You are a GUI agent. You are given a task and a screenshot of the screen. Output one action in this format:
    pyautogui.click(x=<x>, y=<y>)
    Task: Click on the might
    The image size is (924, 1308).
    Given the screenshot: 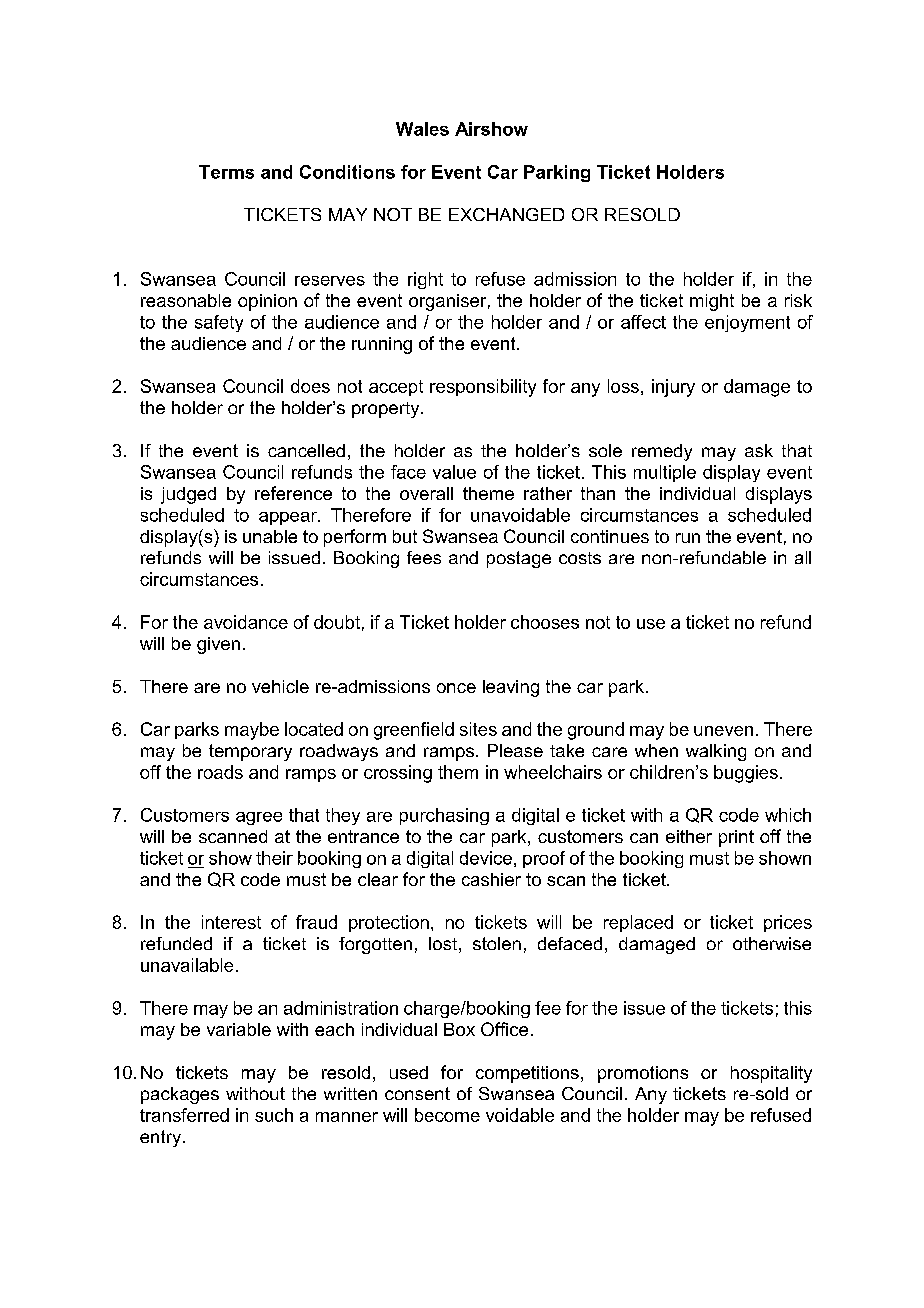 What is the action you would take?
    pyautogui.click(x=712, y=302)
